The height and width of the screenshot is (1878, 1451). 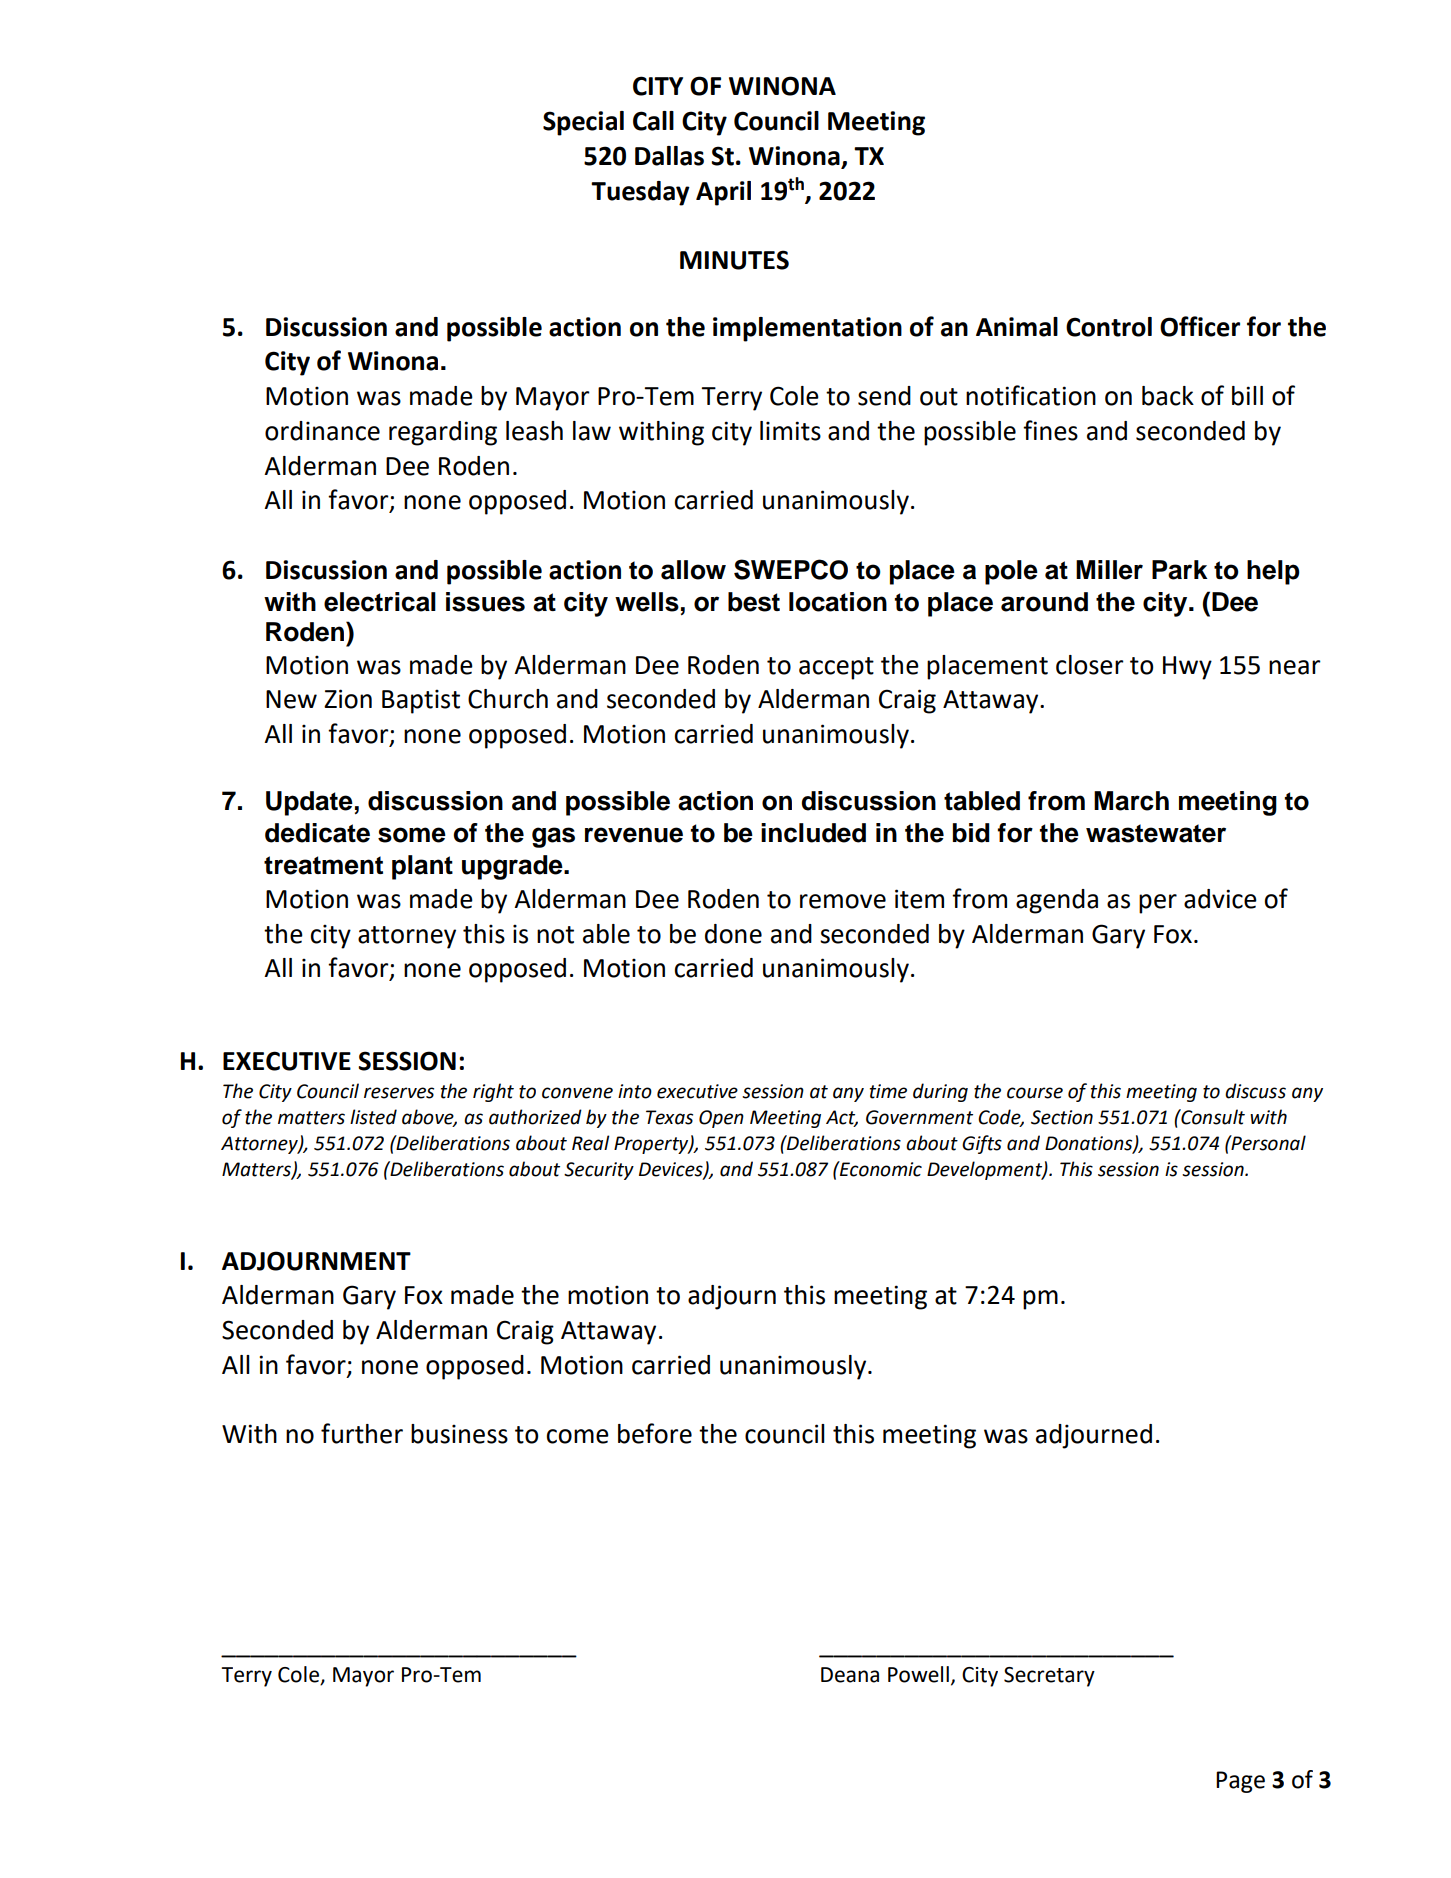 What do you see at coordinates (459, 1434) in the screenshot?
I see `business` at bounding box center [459, 1434].
